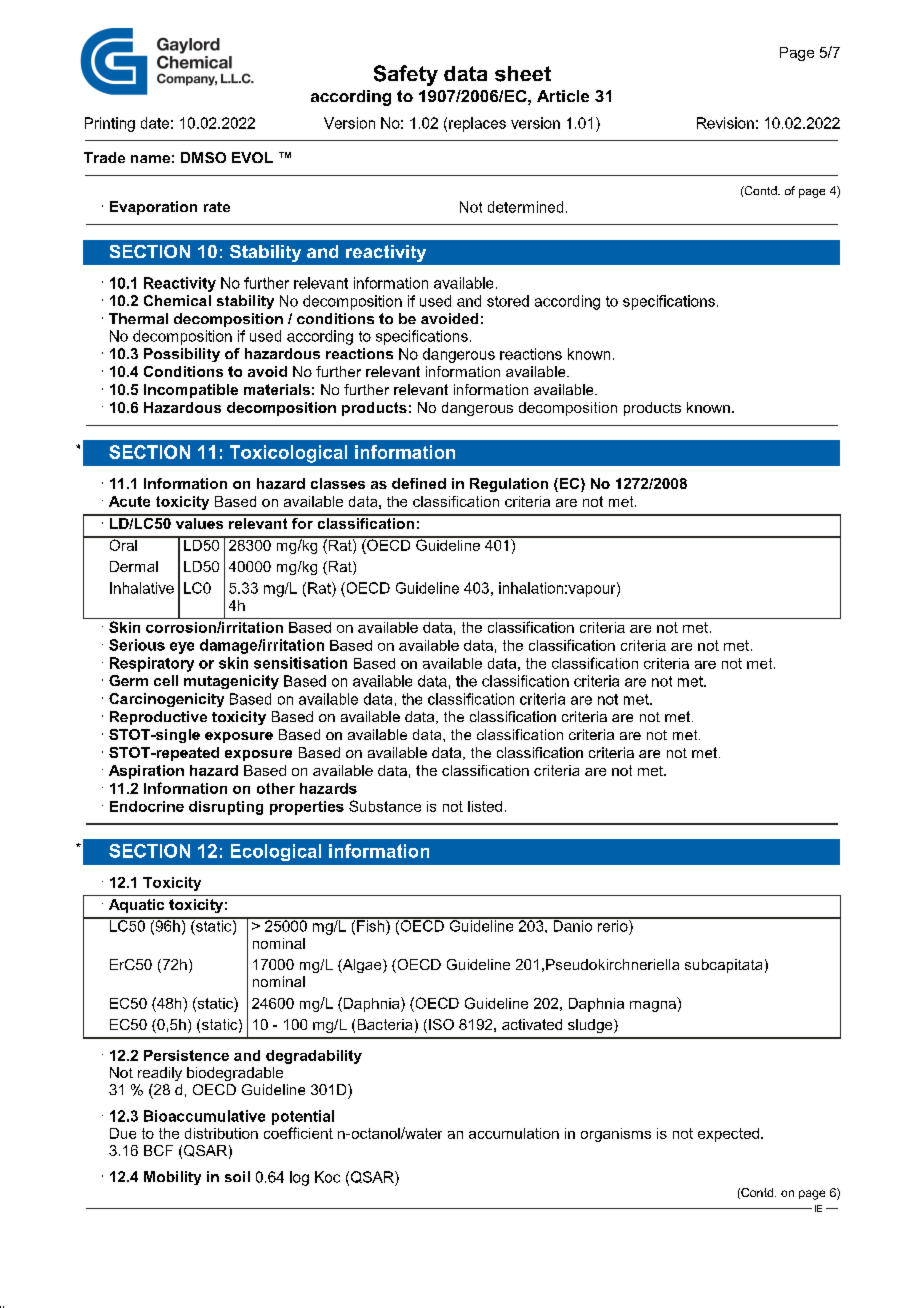  What do you see at coordinates (514, 1133) in the document?
I see `accumulation` at bounding box center [514, 1133].
